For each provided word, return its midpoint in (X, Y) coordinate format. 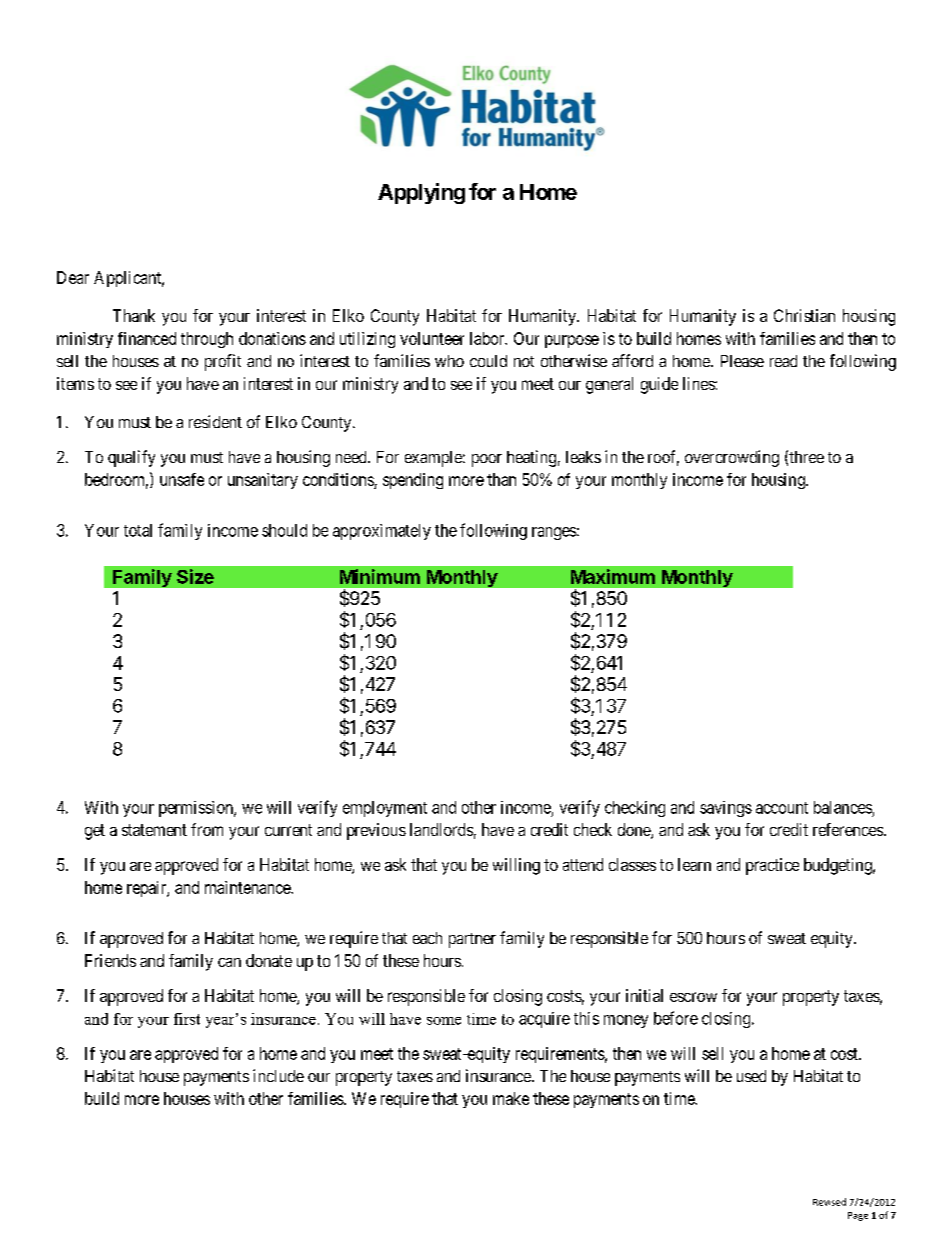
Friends (110, 960)
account (782, 808)
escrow (693, 997)
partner (472, 940)
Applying (421, 193)
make (511, 1098)
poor (487, 460)
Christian (804, 315)
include (278, 1075)
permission (197, 809)
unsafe (182, 479)
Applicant (129, 279)
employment (385, 809)
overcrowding (732, 458)
